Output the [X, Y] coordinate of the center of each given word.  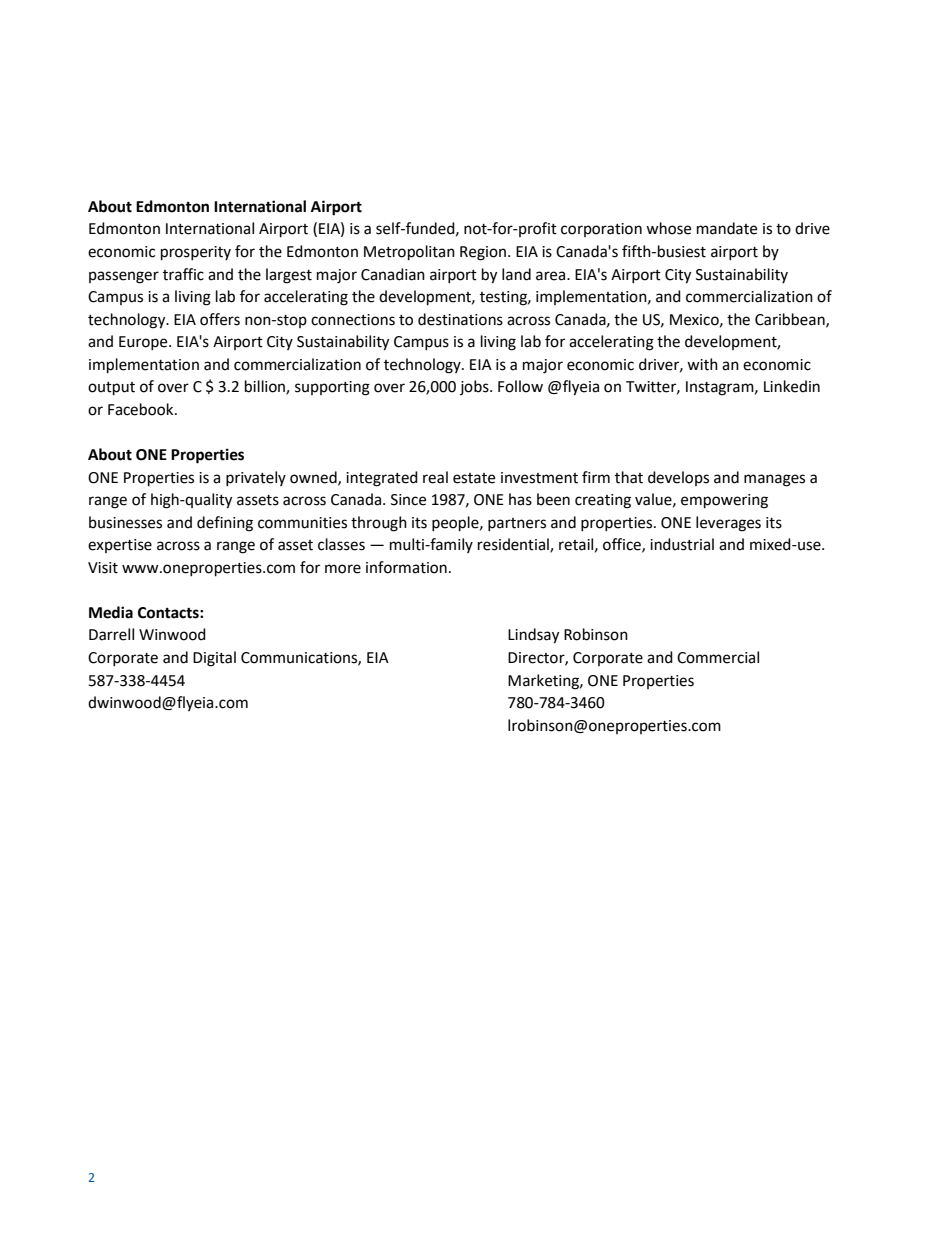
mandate [727, 228]
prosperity [196, 253]
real [435, 477]
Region [483, 253]
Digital [214, 659]
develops [678, 478]
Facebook [142, 409]
